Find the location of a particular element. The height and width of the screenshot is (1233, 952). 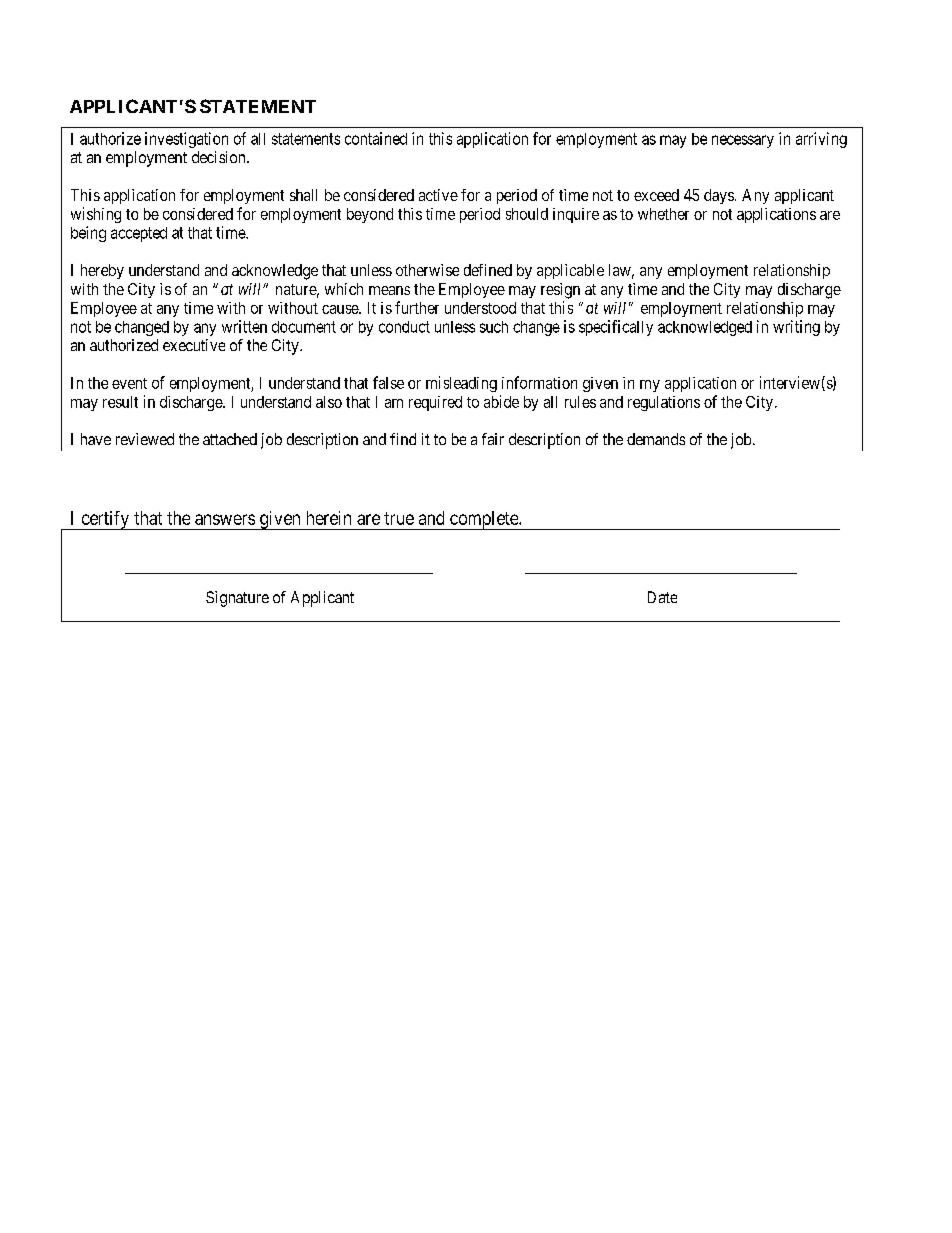

necessary is located at coordinates (743, 141).
